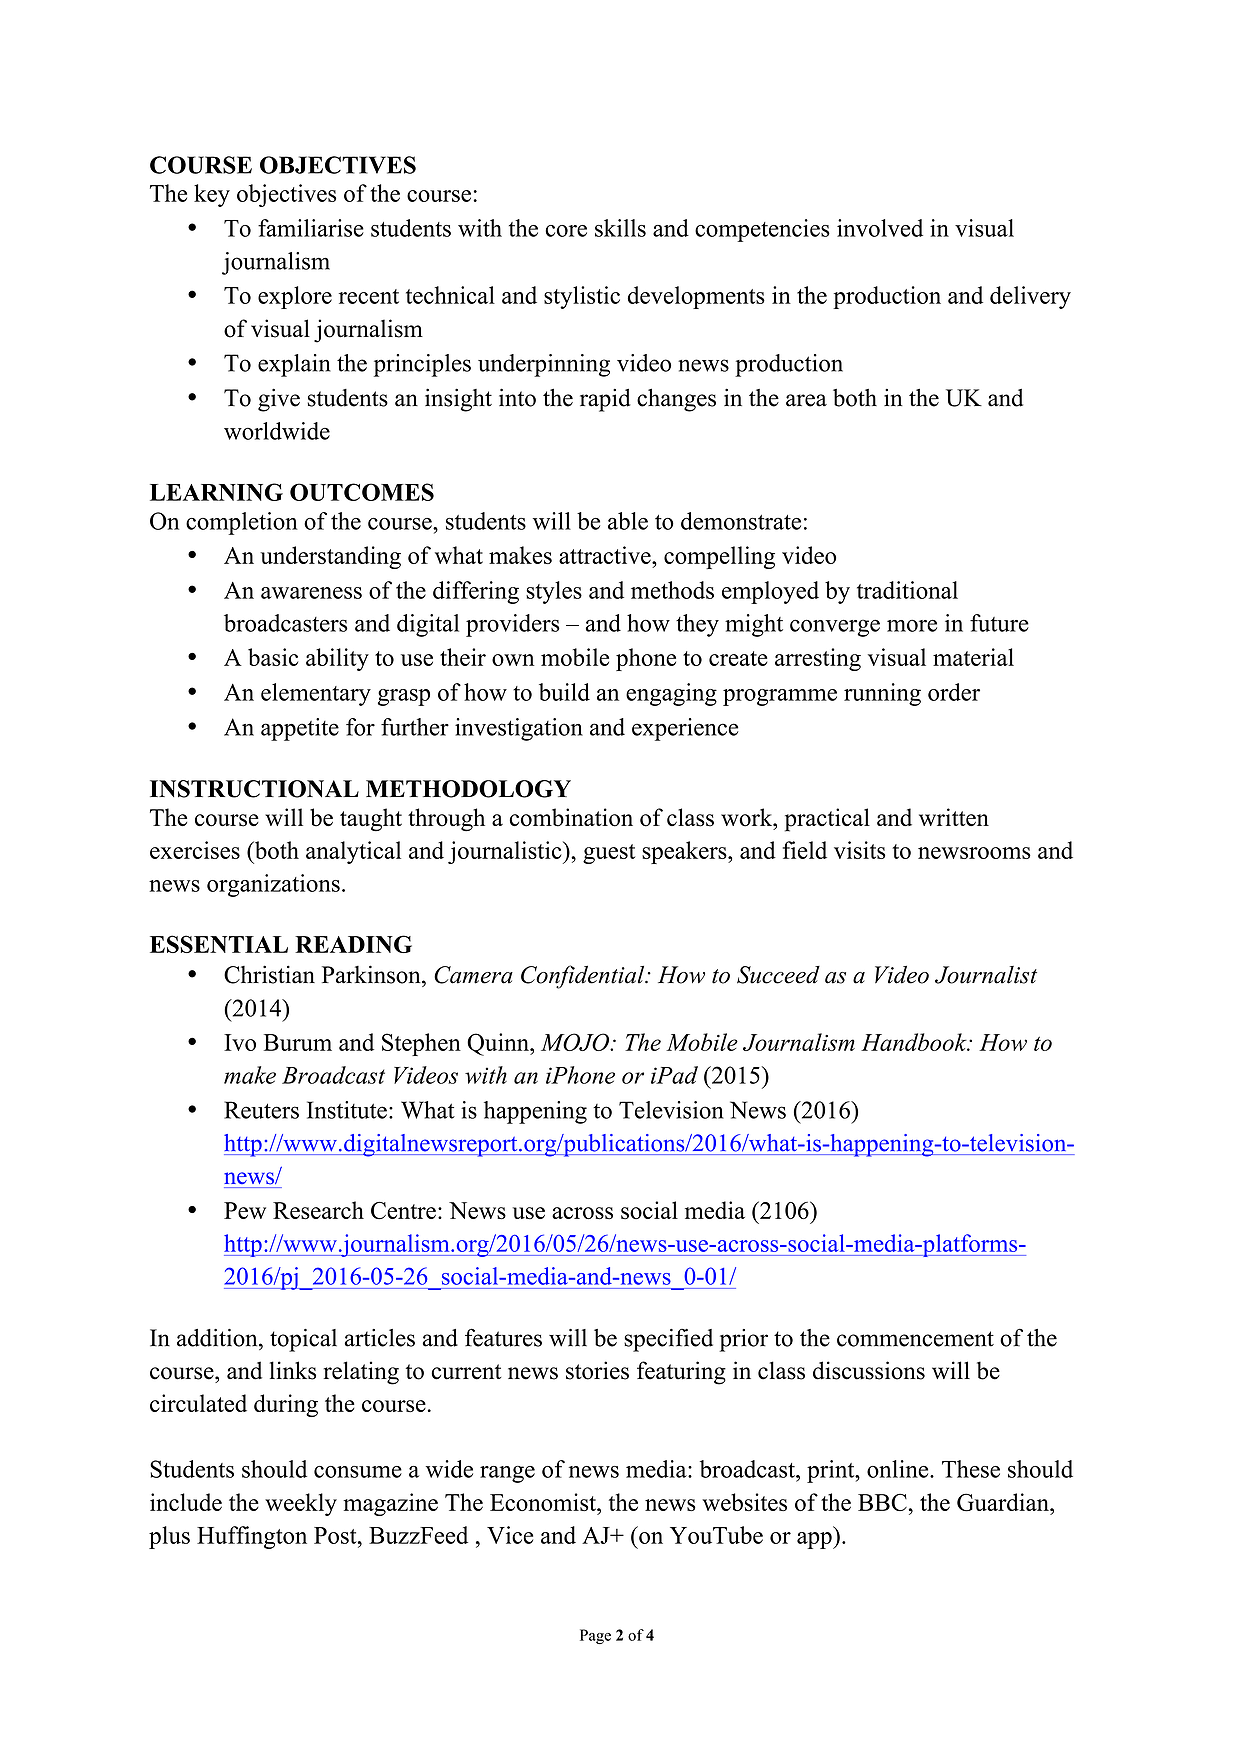  Describe the element at coordinates (597, 1370) in the screenshot. I see `stories` at that location.
